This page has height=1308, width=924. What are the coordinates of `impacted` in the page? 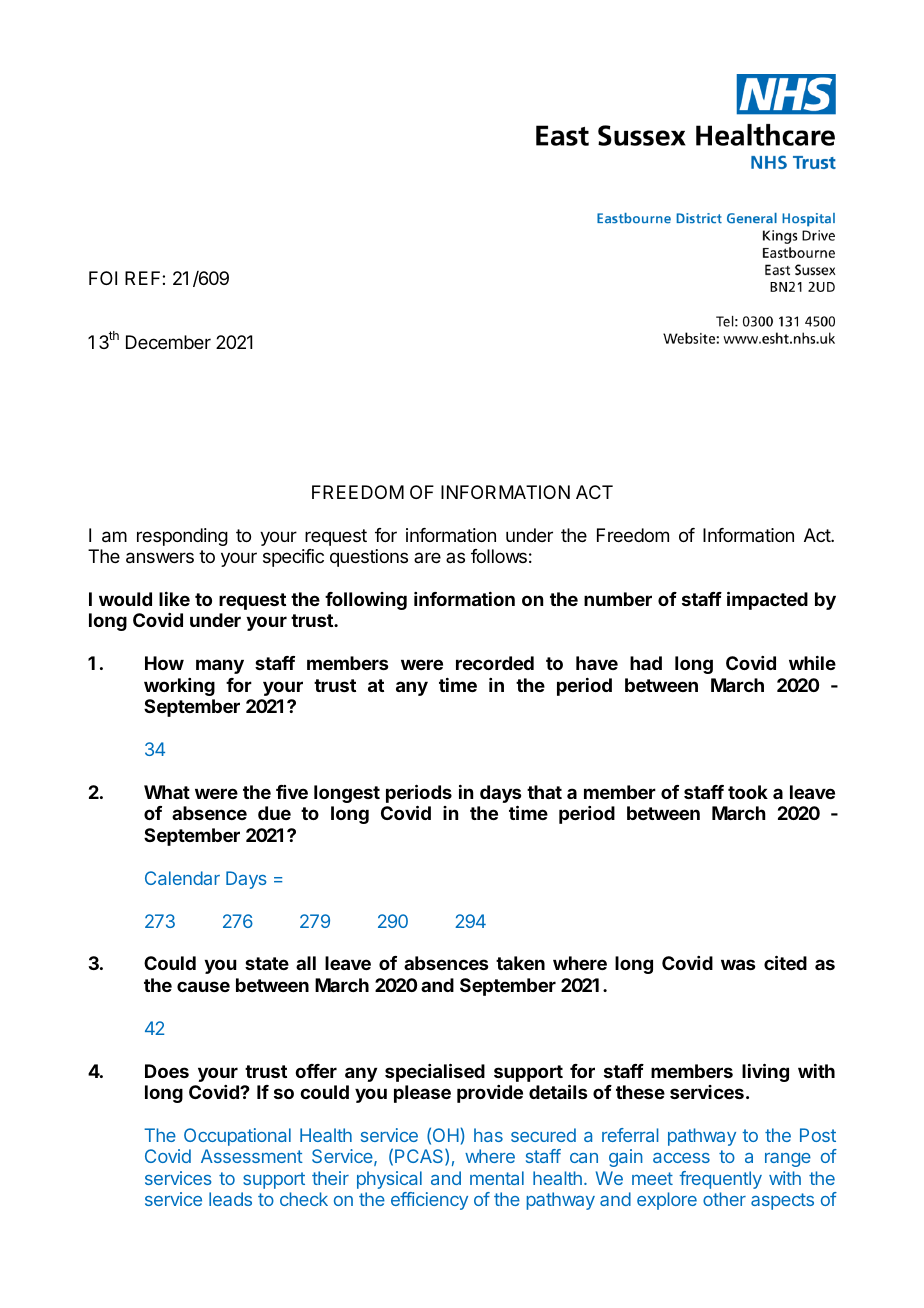 It's located at (767, 600).
